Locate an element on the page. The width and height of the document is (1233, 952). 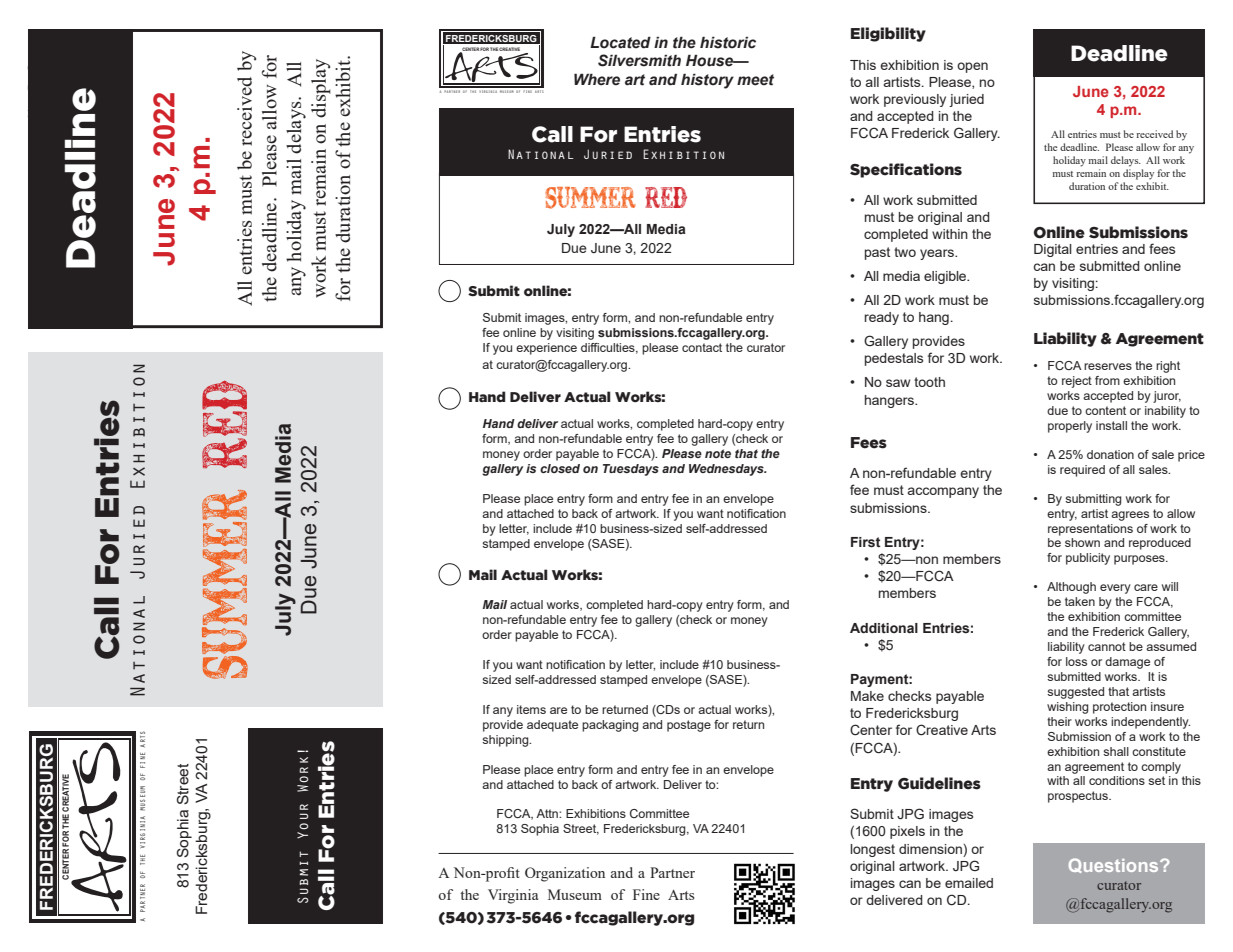
accompany is located at coordinates (943, 492).
